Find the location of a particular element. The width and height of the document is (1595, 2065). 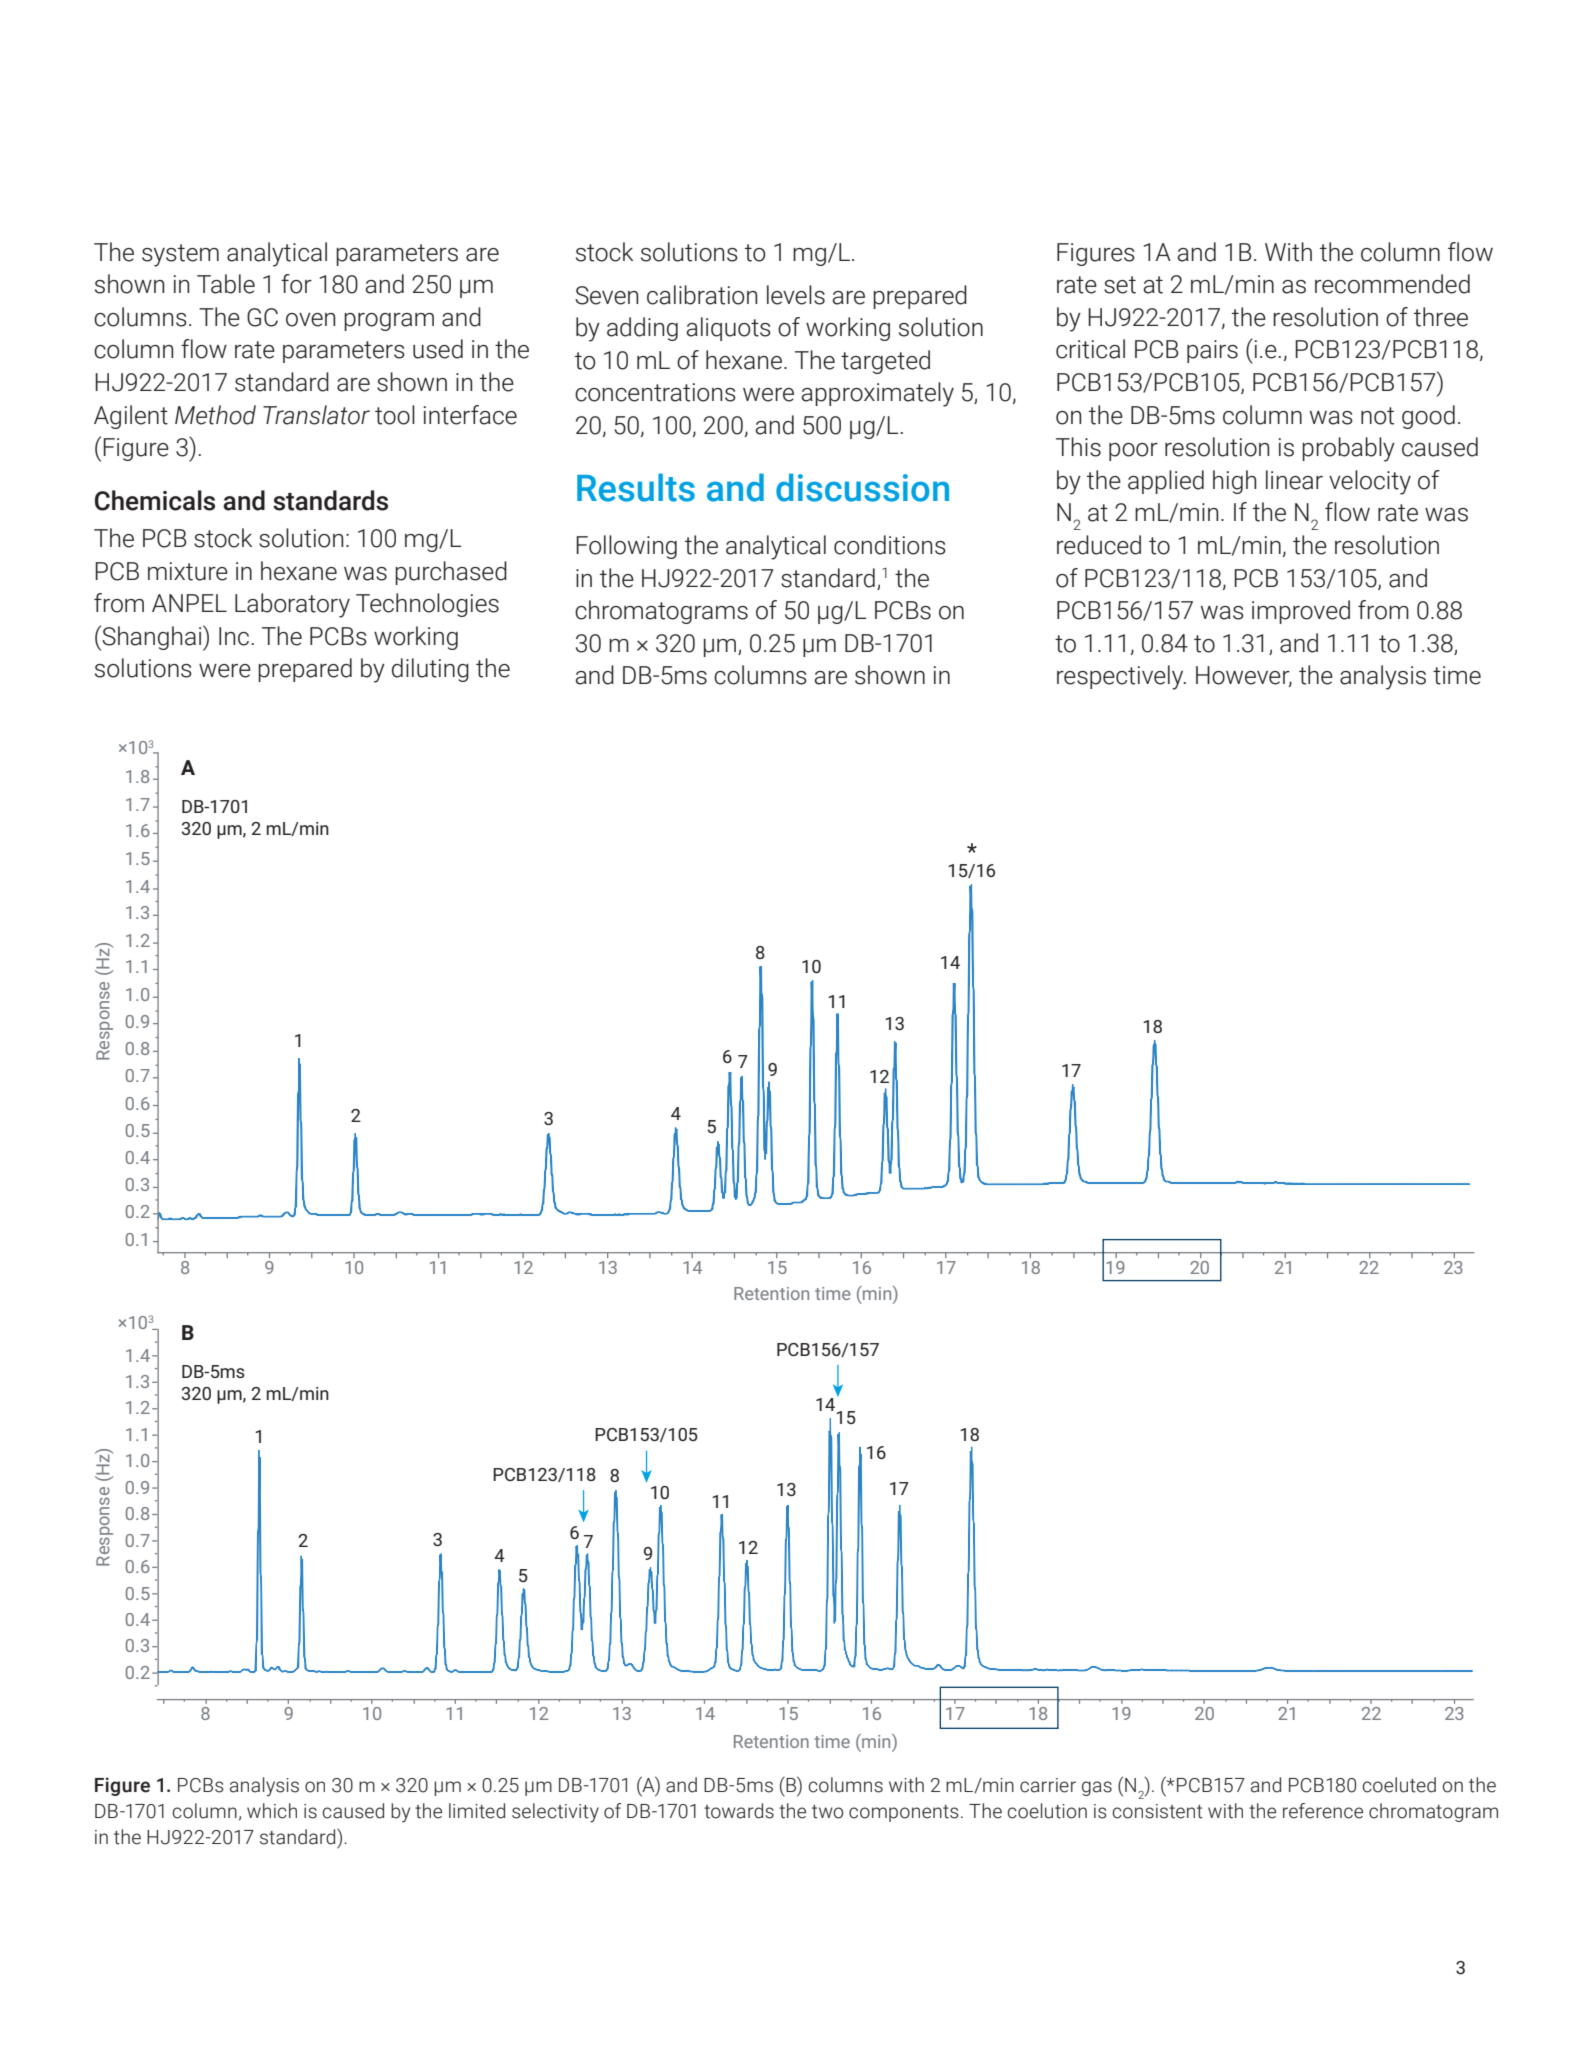

levels is located at coordinates (796, 295).
